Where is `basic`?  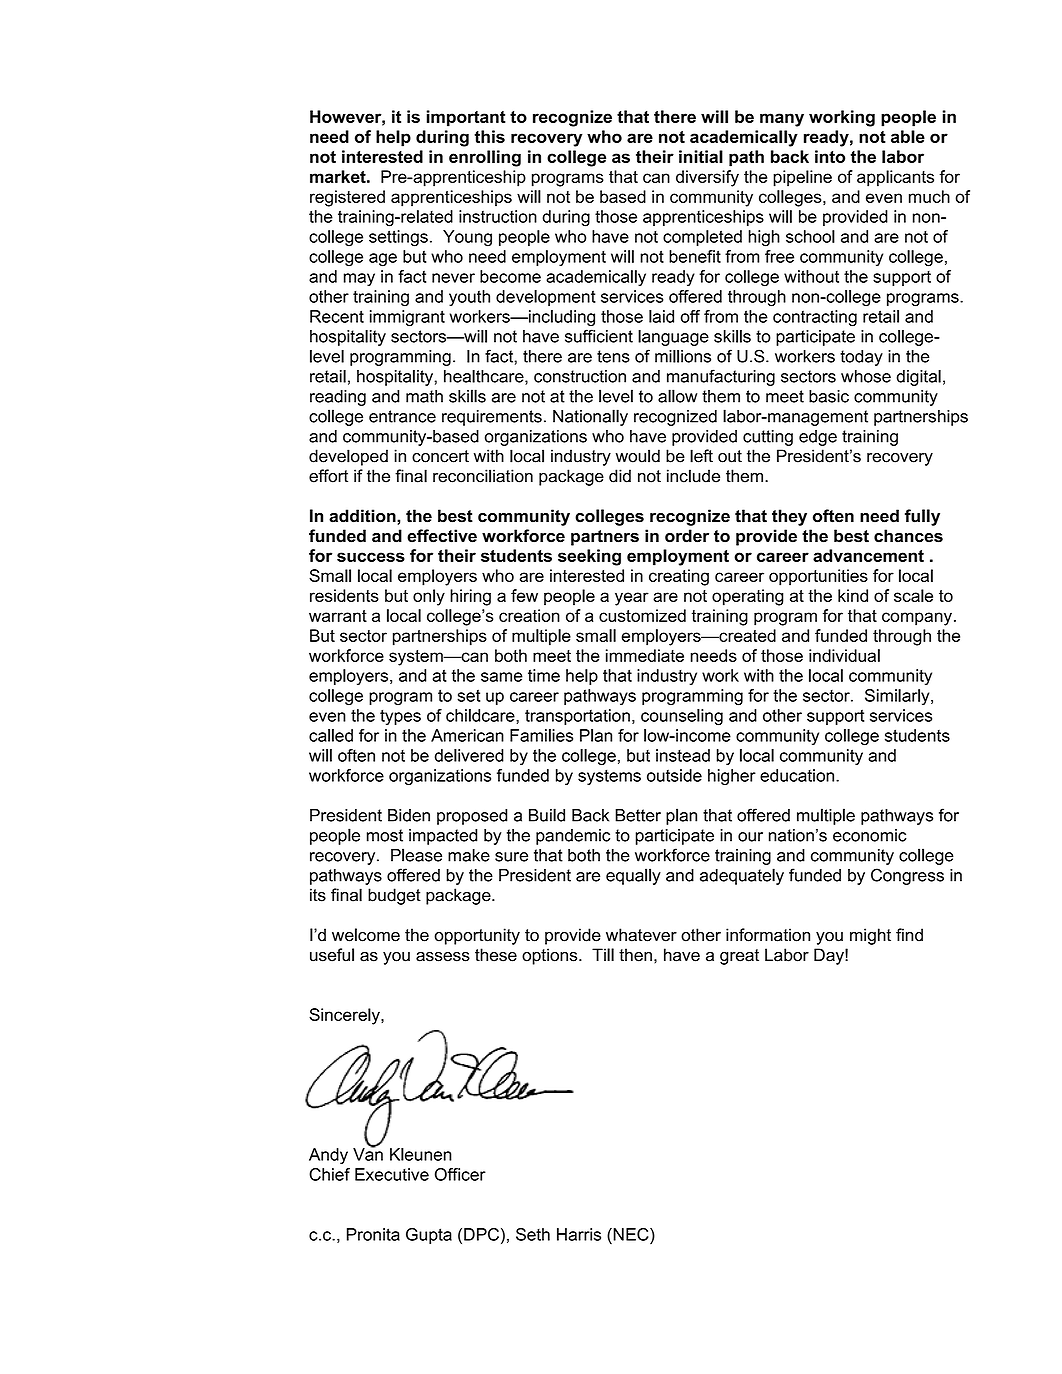 basic is located at coordinates (829, 396).
